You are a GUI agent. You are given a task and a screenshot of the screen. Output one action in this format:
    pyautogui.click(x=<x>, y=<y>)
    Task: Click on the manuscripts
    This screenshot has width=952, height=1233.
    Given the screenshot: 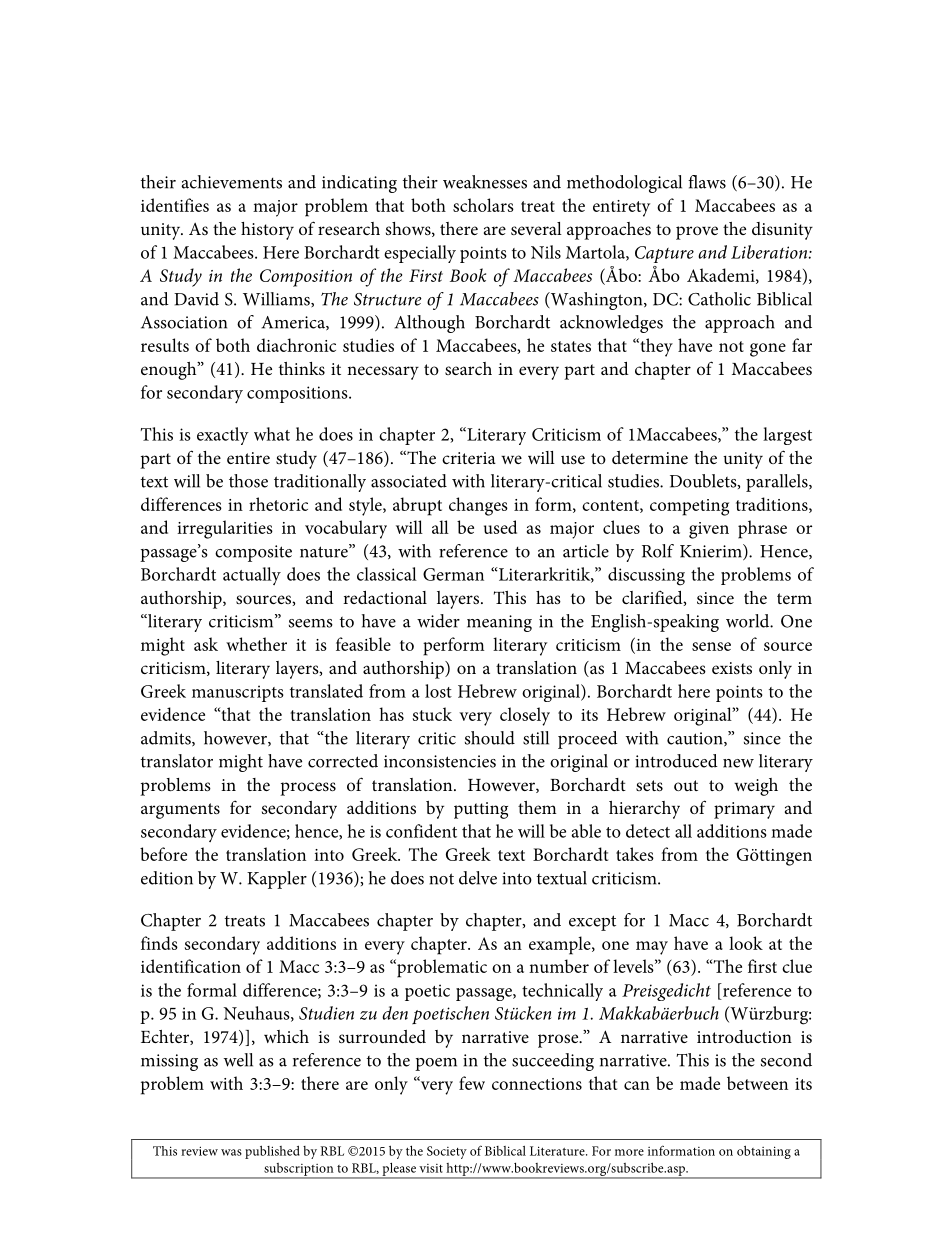 What is the action you would take?
    pyautogui.click(x=238, y=693)
